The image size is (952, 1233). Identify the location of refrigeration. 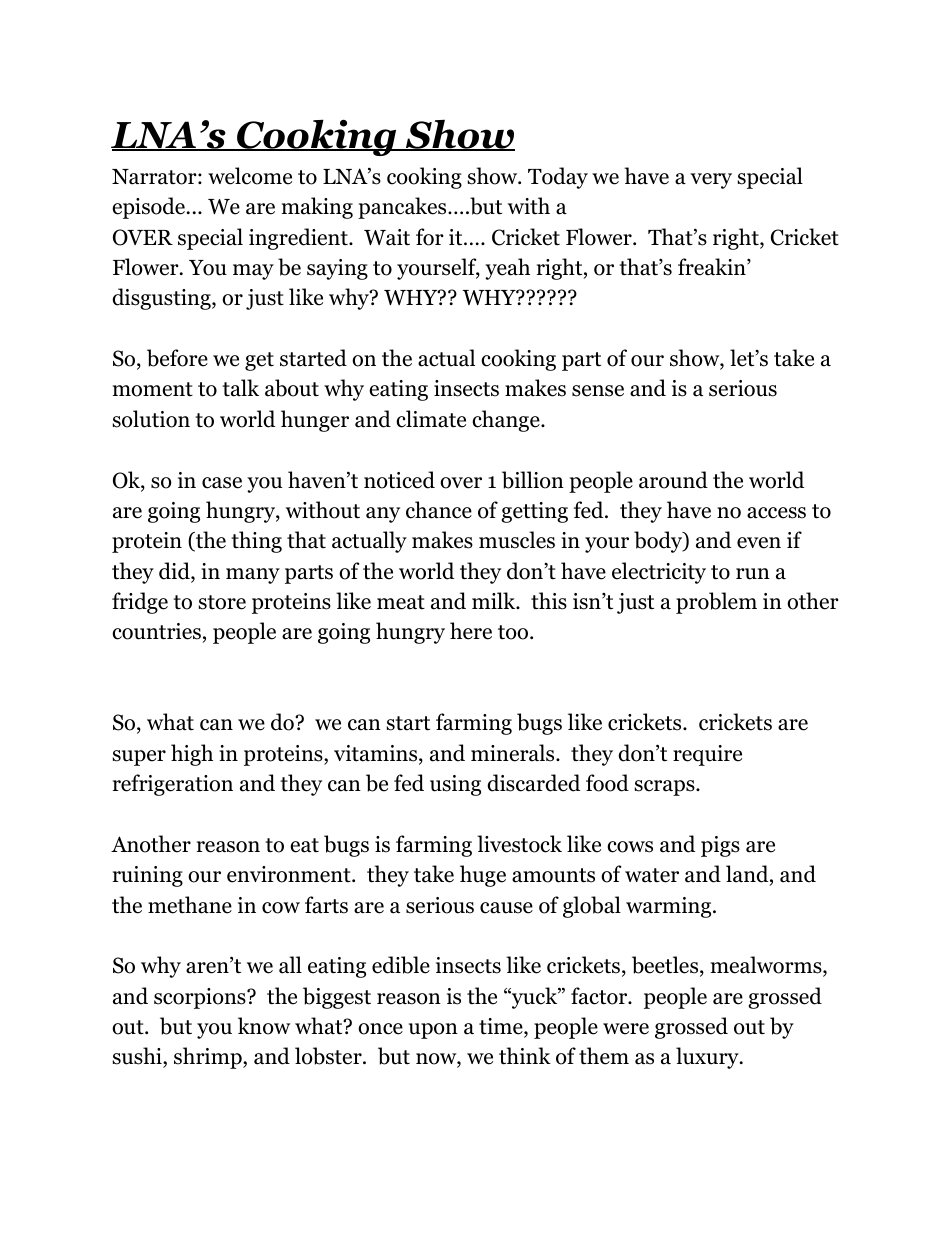
(173, 785).
